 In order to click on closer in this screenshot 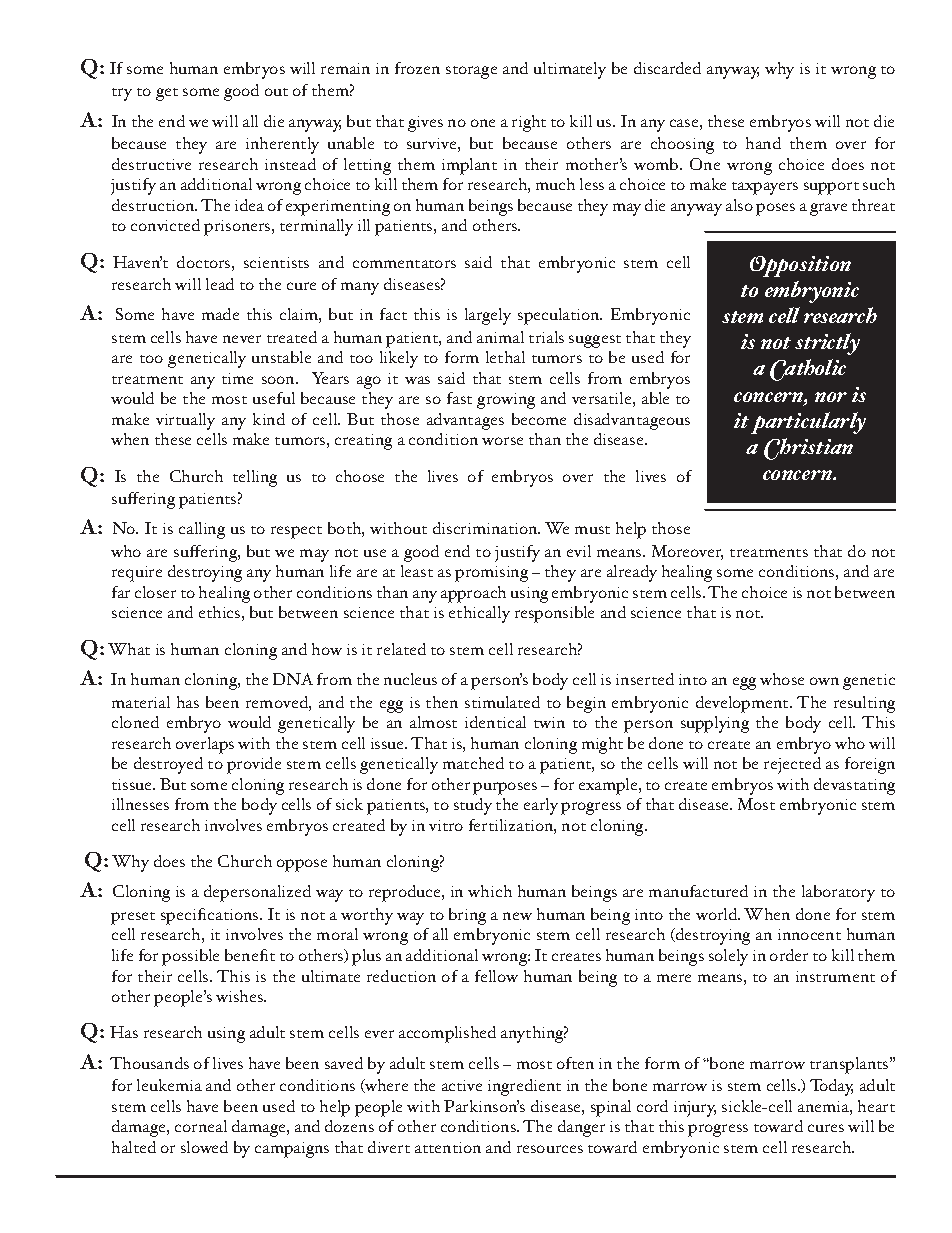, I will do `click(155, 592)`.
